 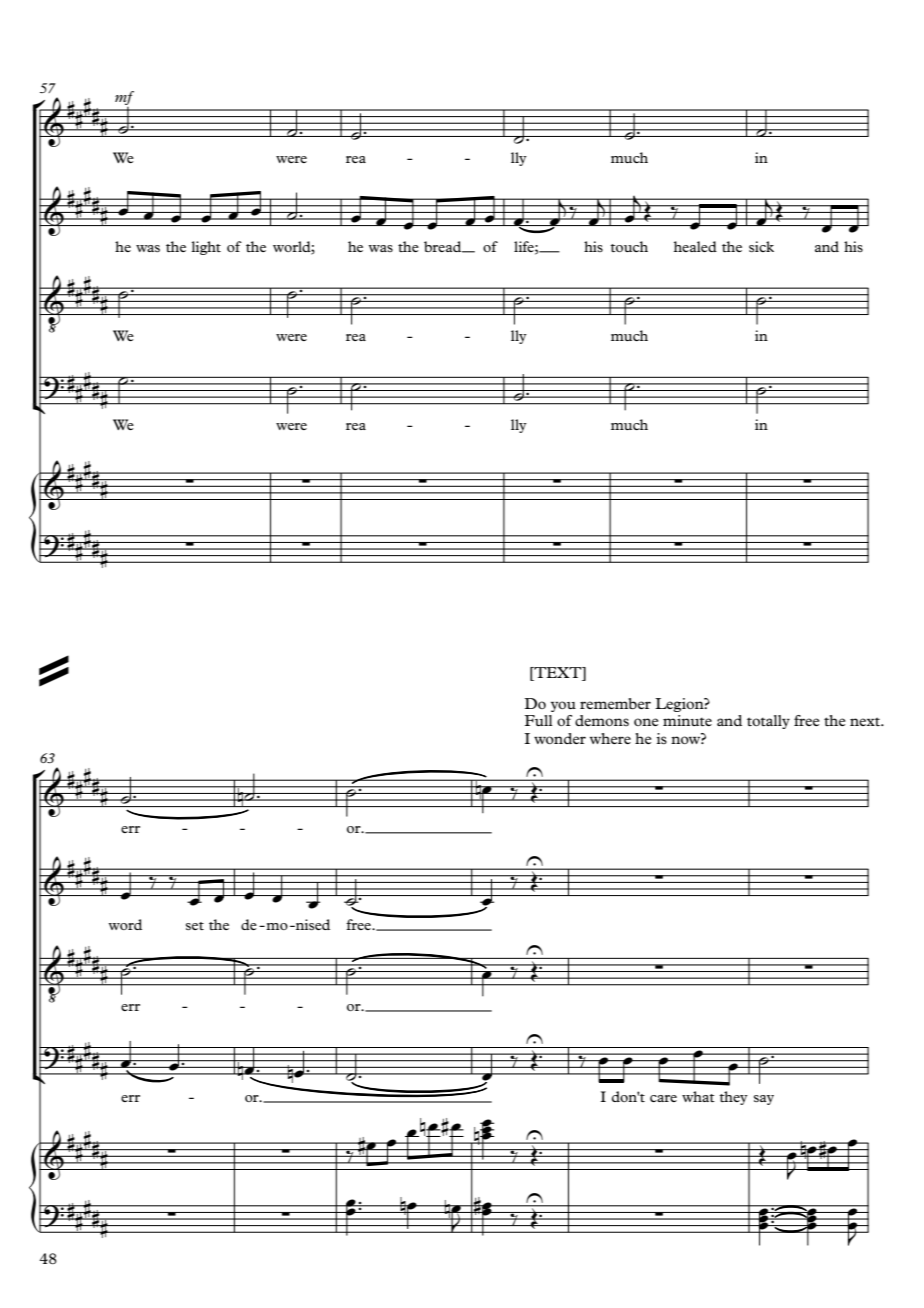 What do you see at coordinates (761, 246) in the page?
I see `sick` at bounding box center [761, 246].
